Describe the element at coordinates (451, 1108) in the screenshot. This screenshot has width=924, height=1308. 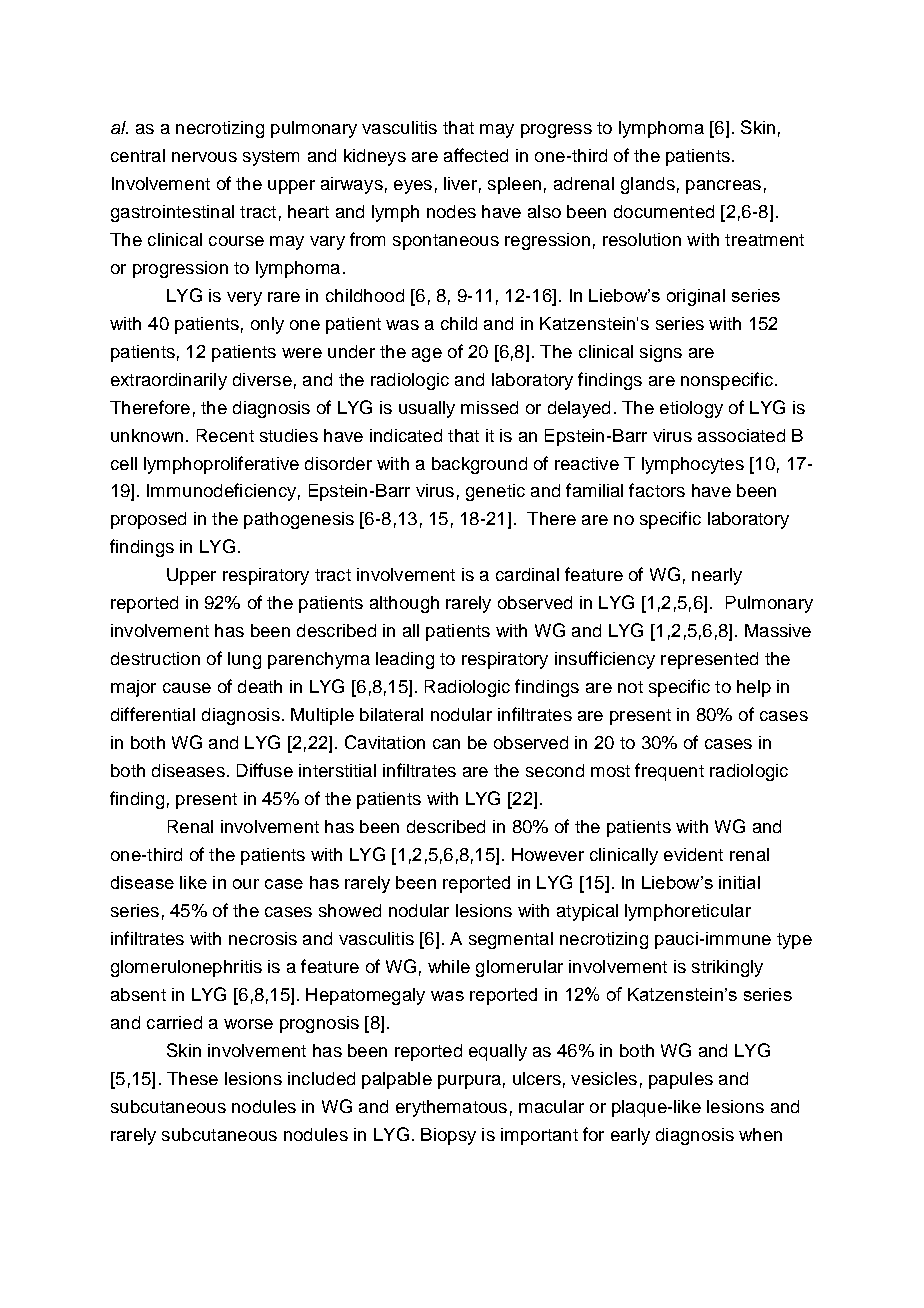
I see `erythematous` at that location.
